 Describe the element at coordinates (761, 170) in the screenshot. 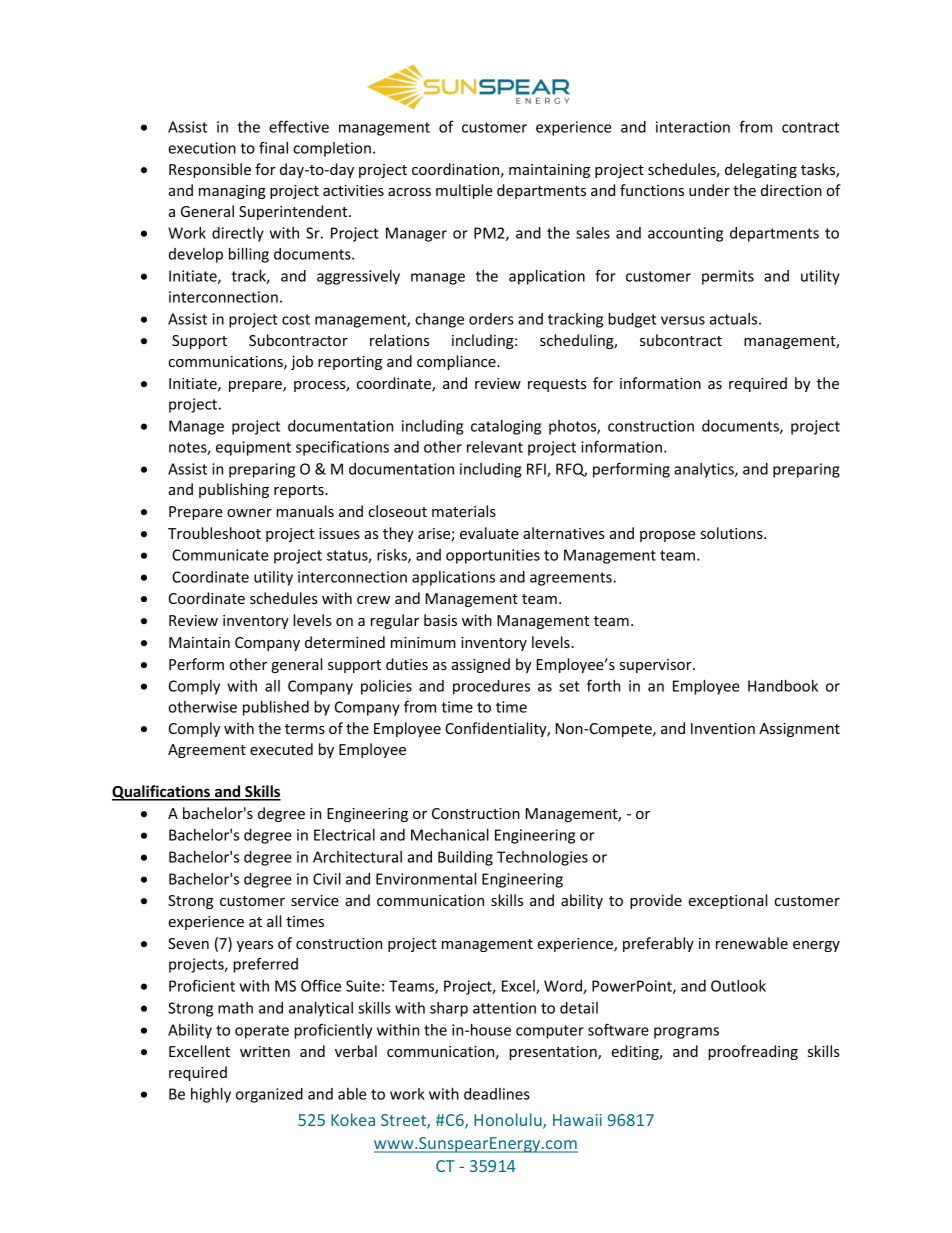

I see `delegating` at that location.
